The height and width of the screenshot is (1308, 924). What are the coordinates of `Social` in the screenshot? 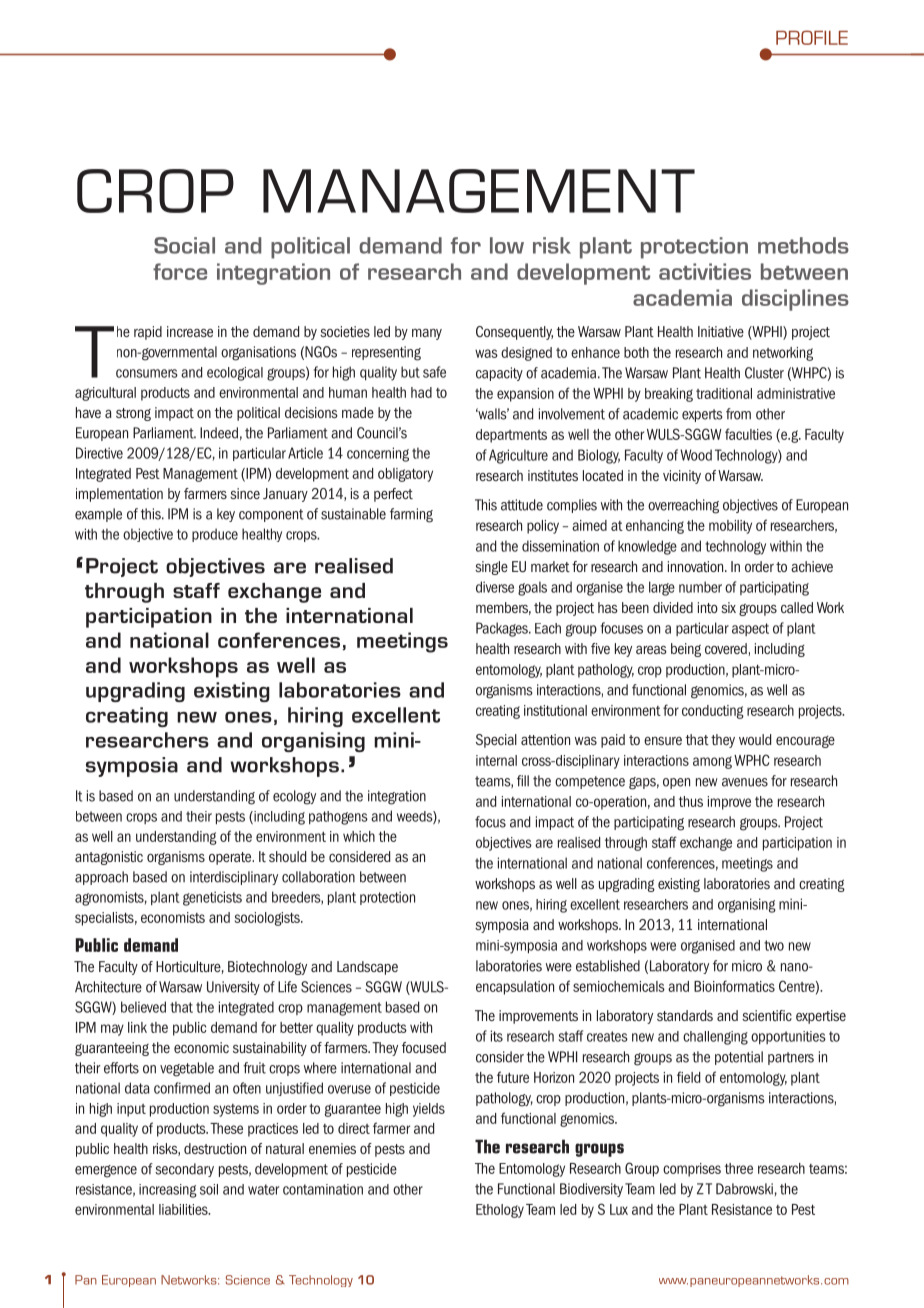 It's located at (184, 245).
